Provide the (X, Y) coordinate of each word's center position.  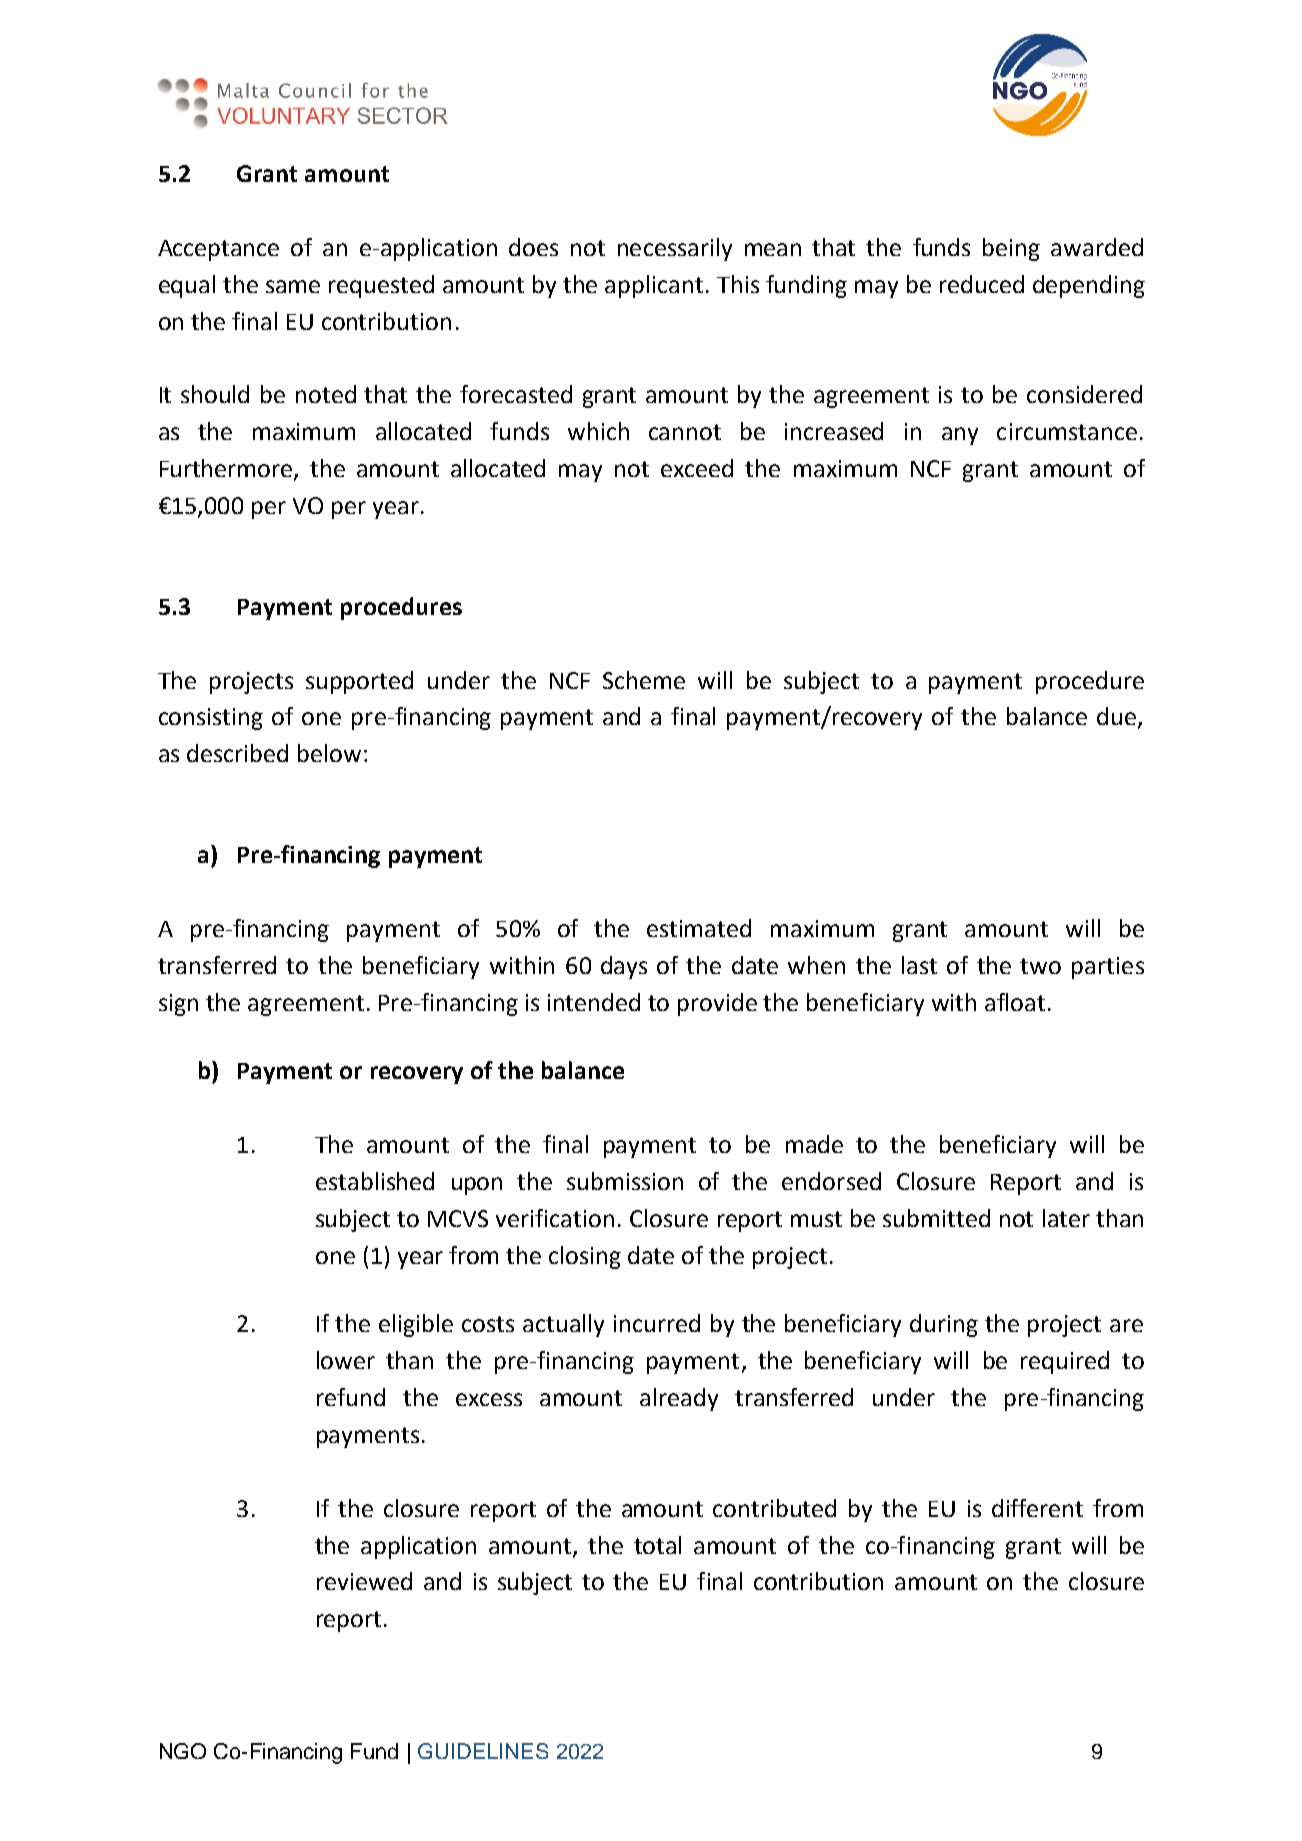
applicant (654, 286)
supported (359, 682)
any (960, 436)
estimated (699, 928)
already (679, 1399)
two (1040, 966)
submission (625, 1181)
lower (346, 1360)
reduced (982, 284)
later (1066, 1218)
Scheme (644, 680)
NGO (183, 1751)
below (329, 753)
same (293, 286)
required (1065, 1362)
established (375, 1181)
